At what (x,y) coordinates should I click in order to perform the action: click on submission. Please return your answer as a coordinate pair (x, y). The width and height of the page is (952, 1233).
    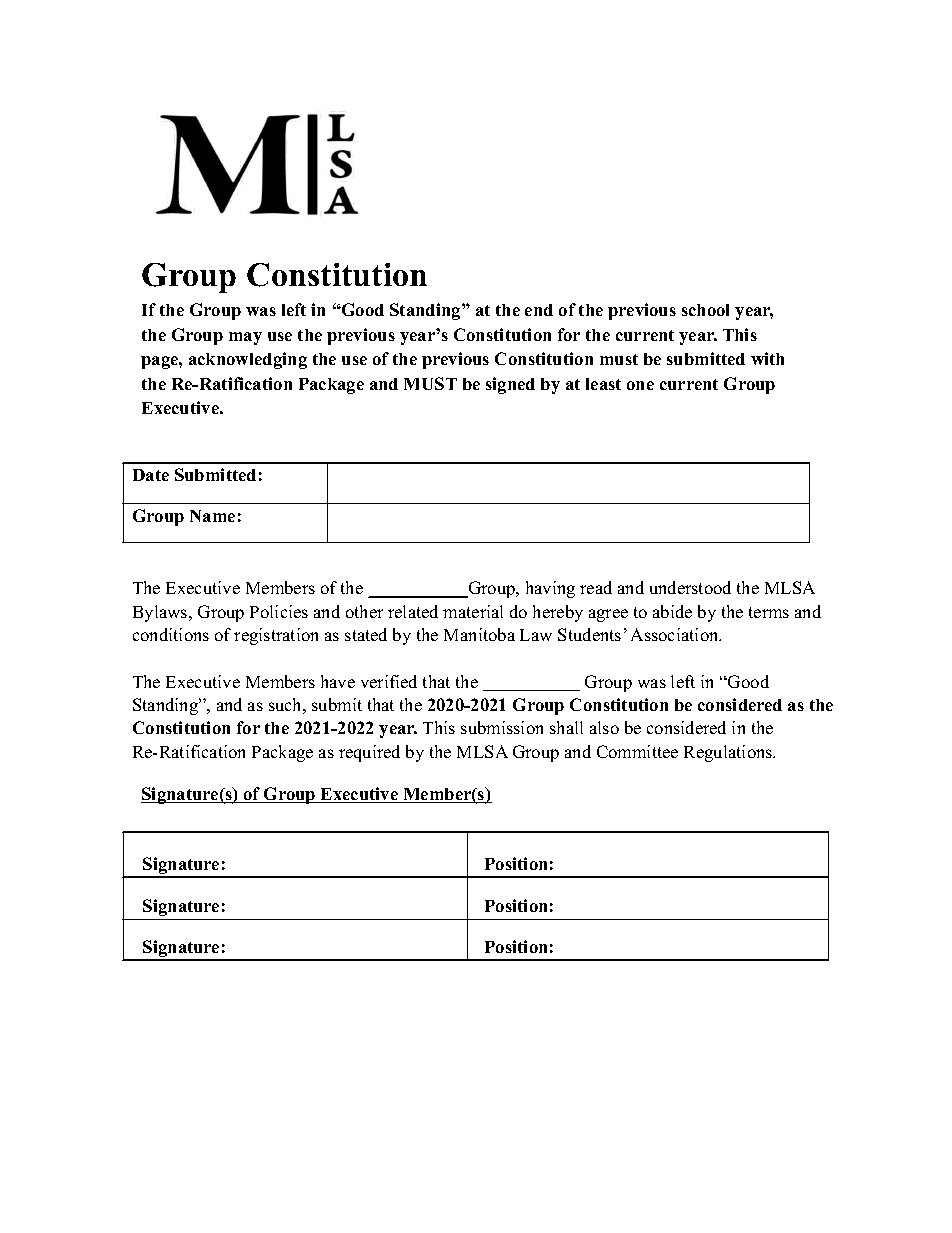
    Looking at the image, I should click on (502, 727).
